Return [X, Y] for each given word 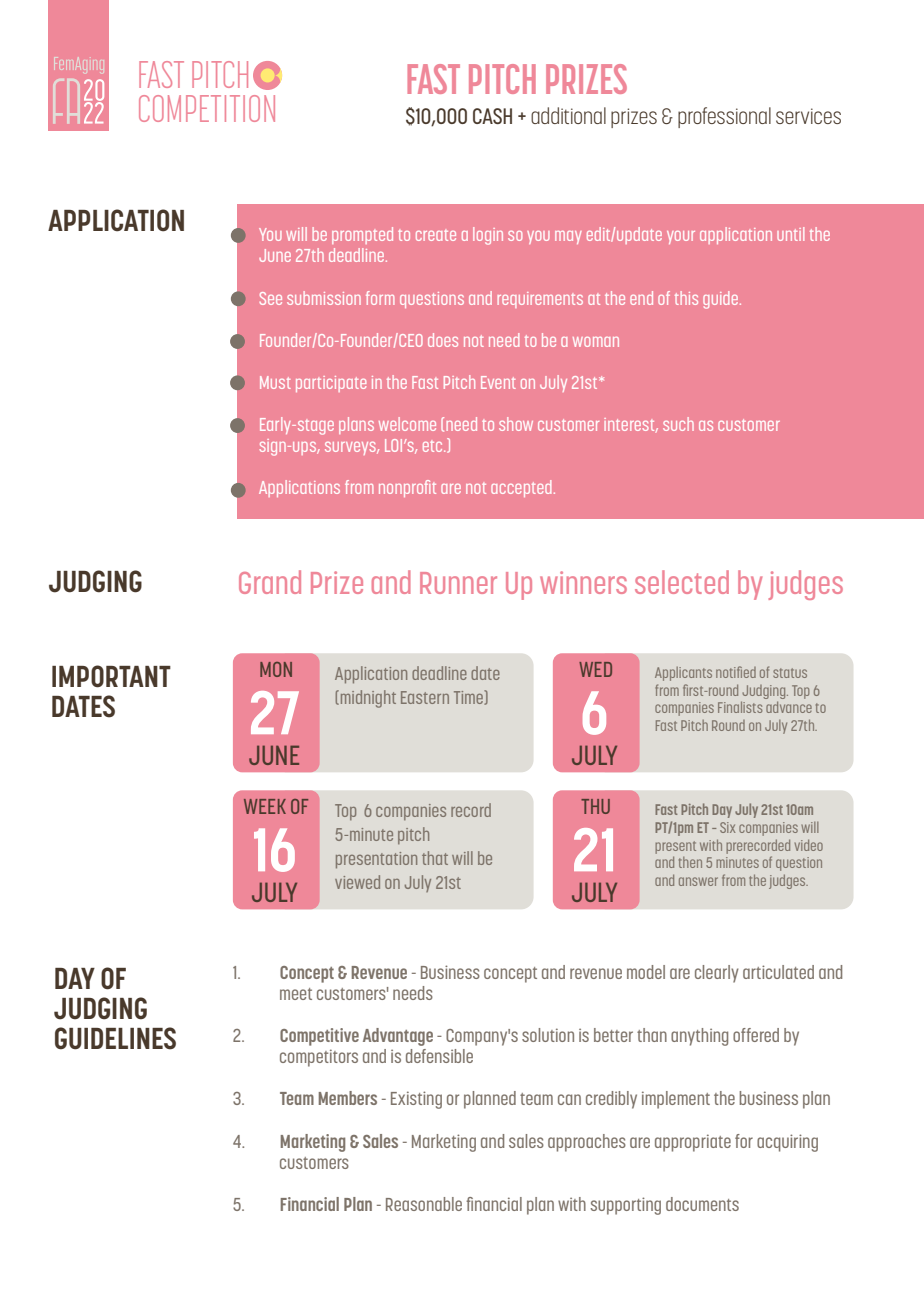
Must [275, 382]
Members [348, 1098]
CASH [492, 116]
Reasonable [424, 1204]
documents [702, 1204]
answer [698, 881]
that [435, 858]
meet [296, 994]
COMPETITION [207, 108]
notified [736, 672]
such [678, 424]
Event [498, 382]
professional [724, 117]
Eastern [425, 697]
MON [276, 669]
